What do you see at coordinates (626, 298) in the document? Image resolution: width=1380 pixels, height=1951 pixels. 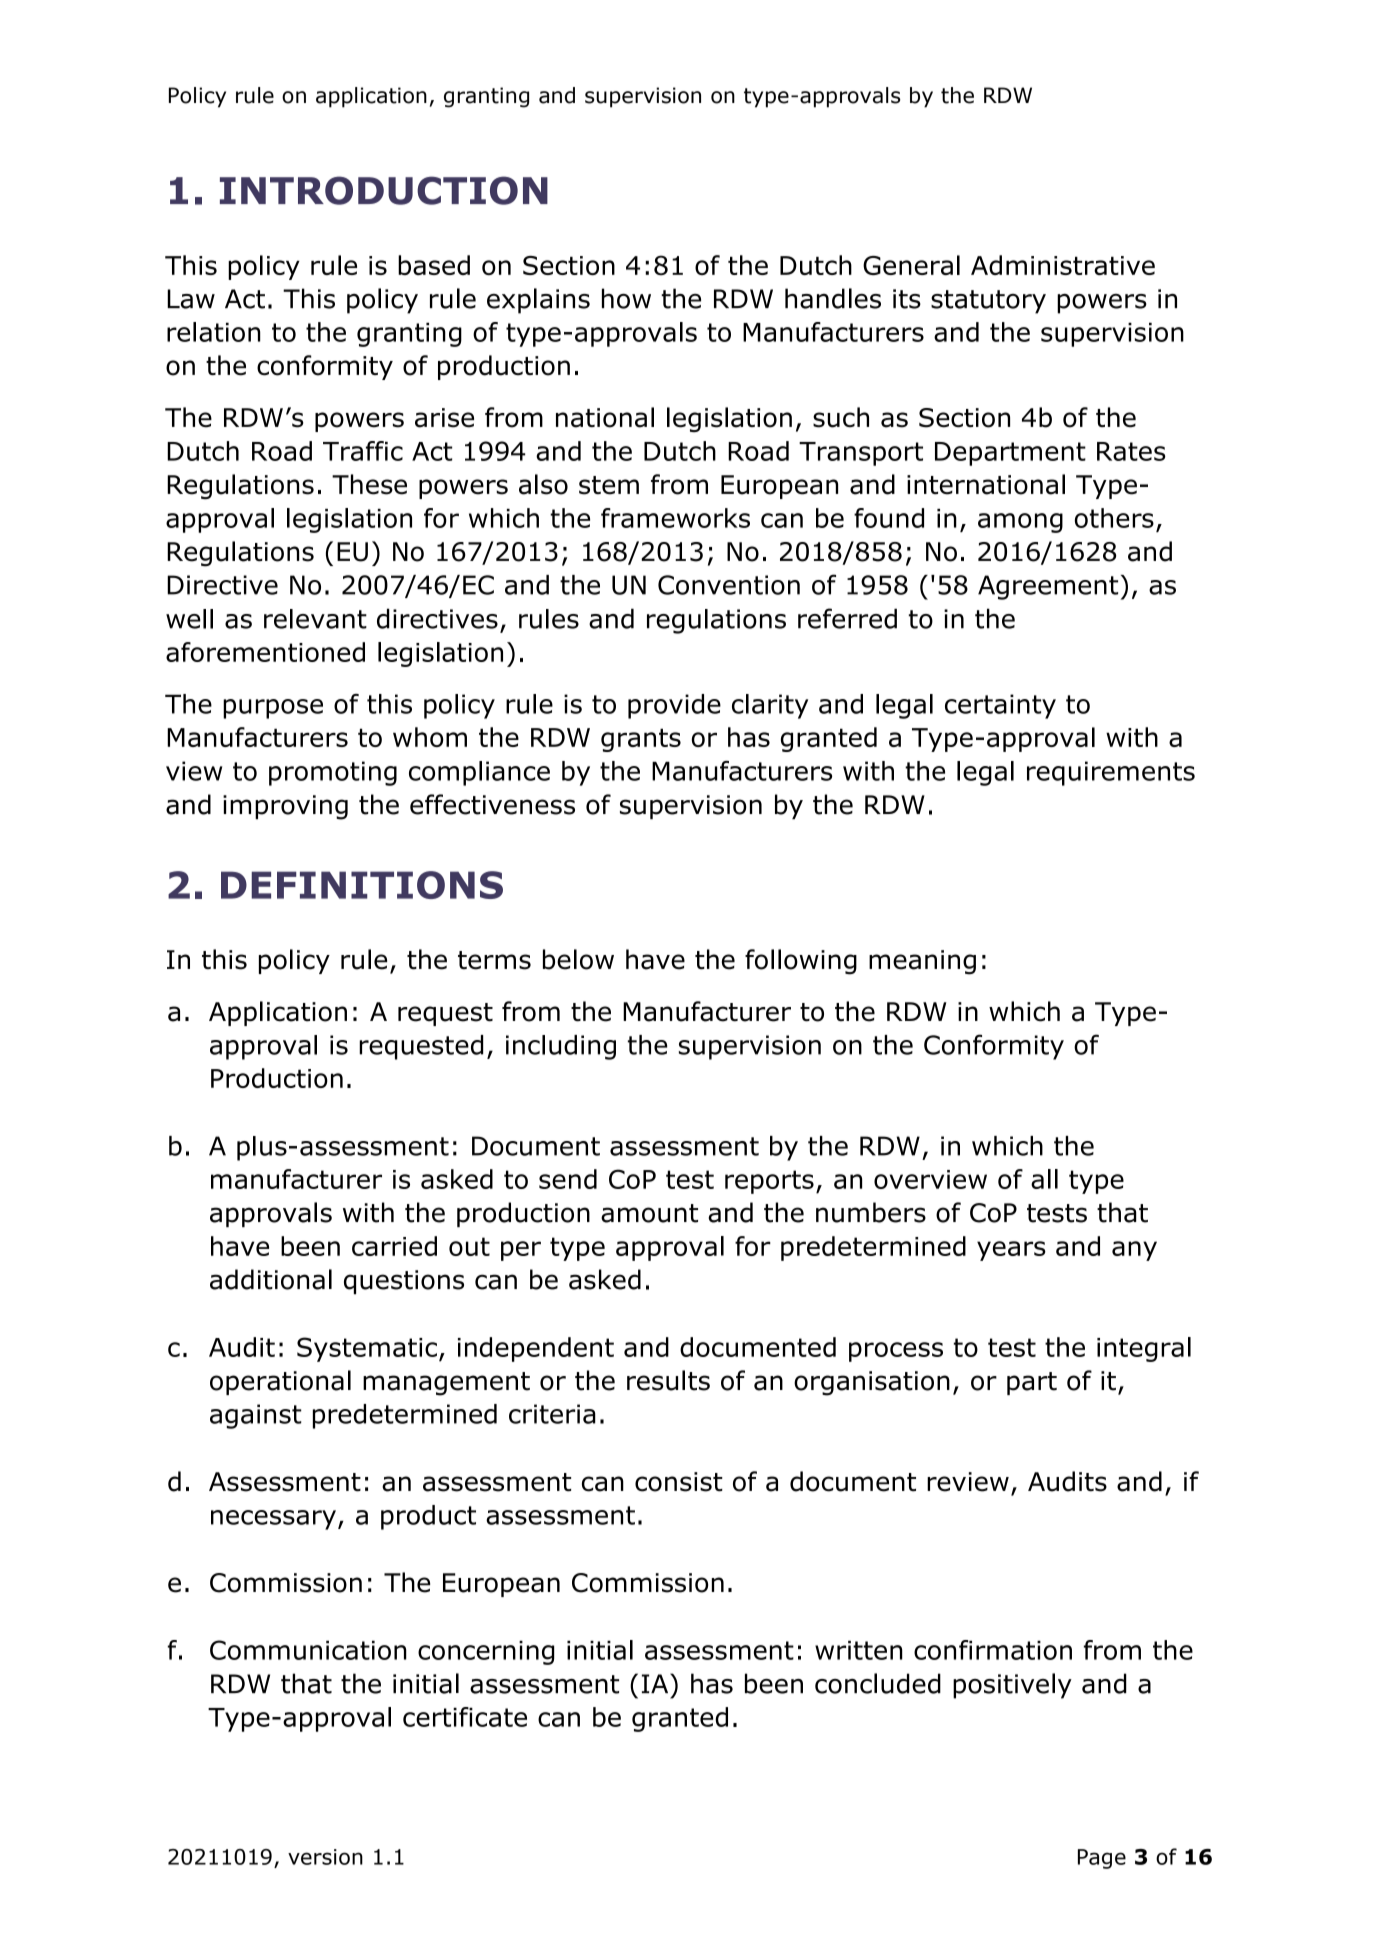 I see `how` at bounding box center [626, 298].
